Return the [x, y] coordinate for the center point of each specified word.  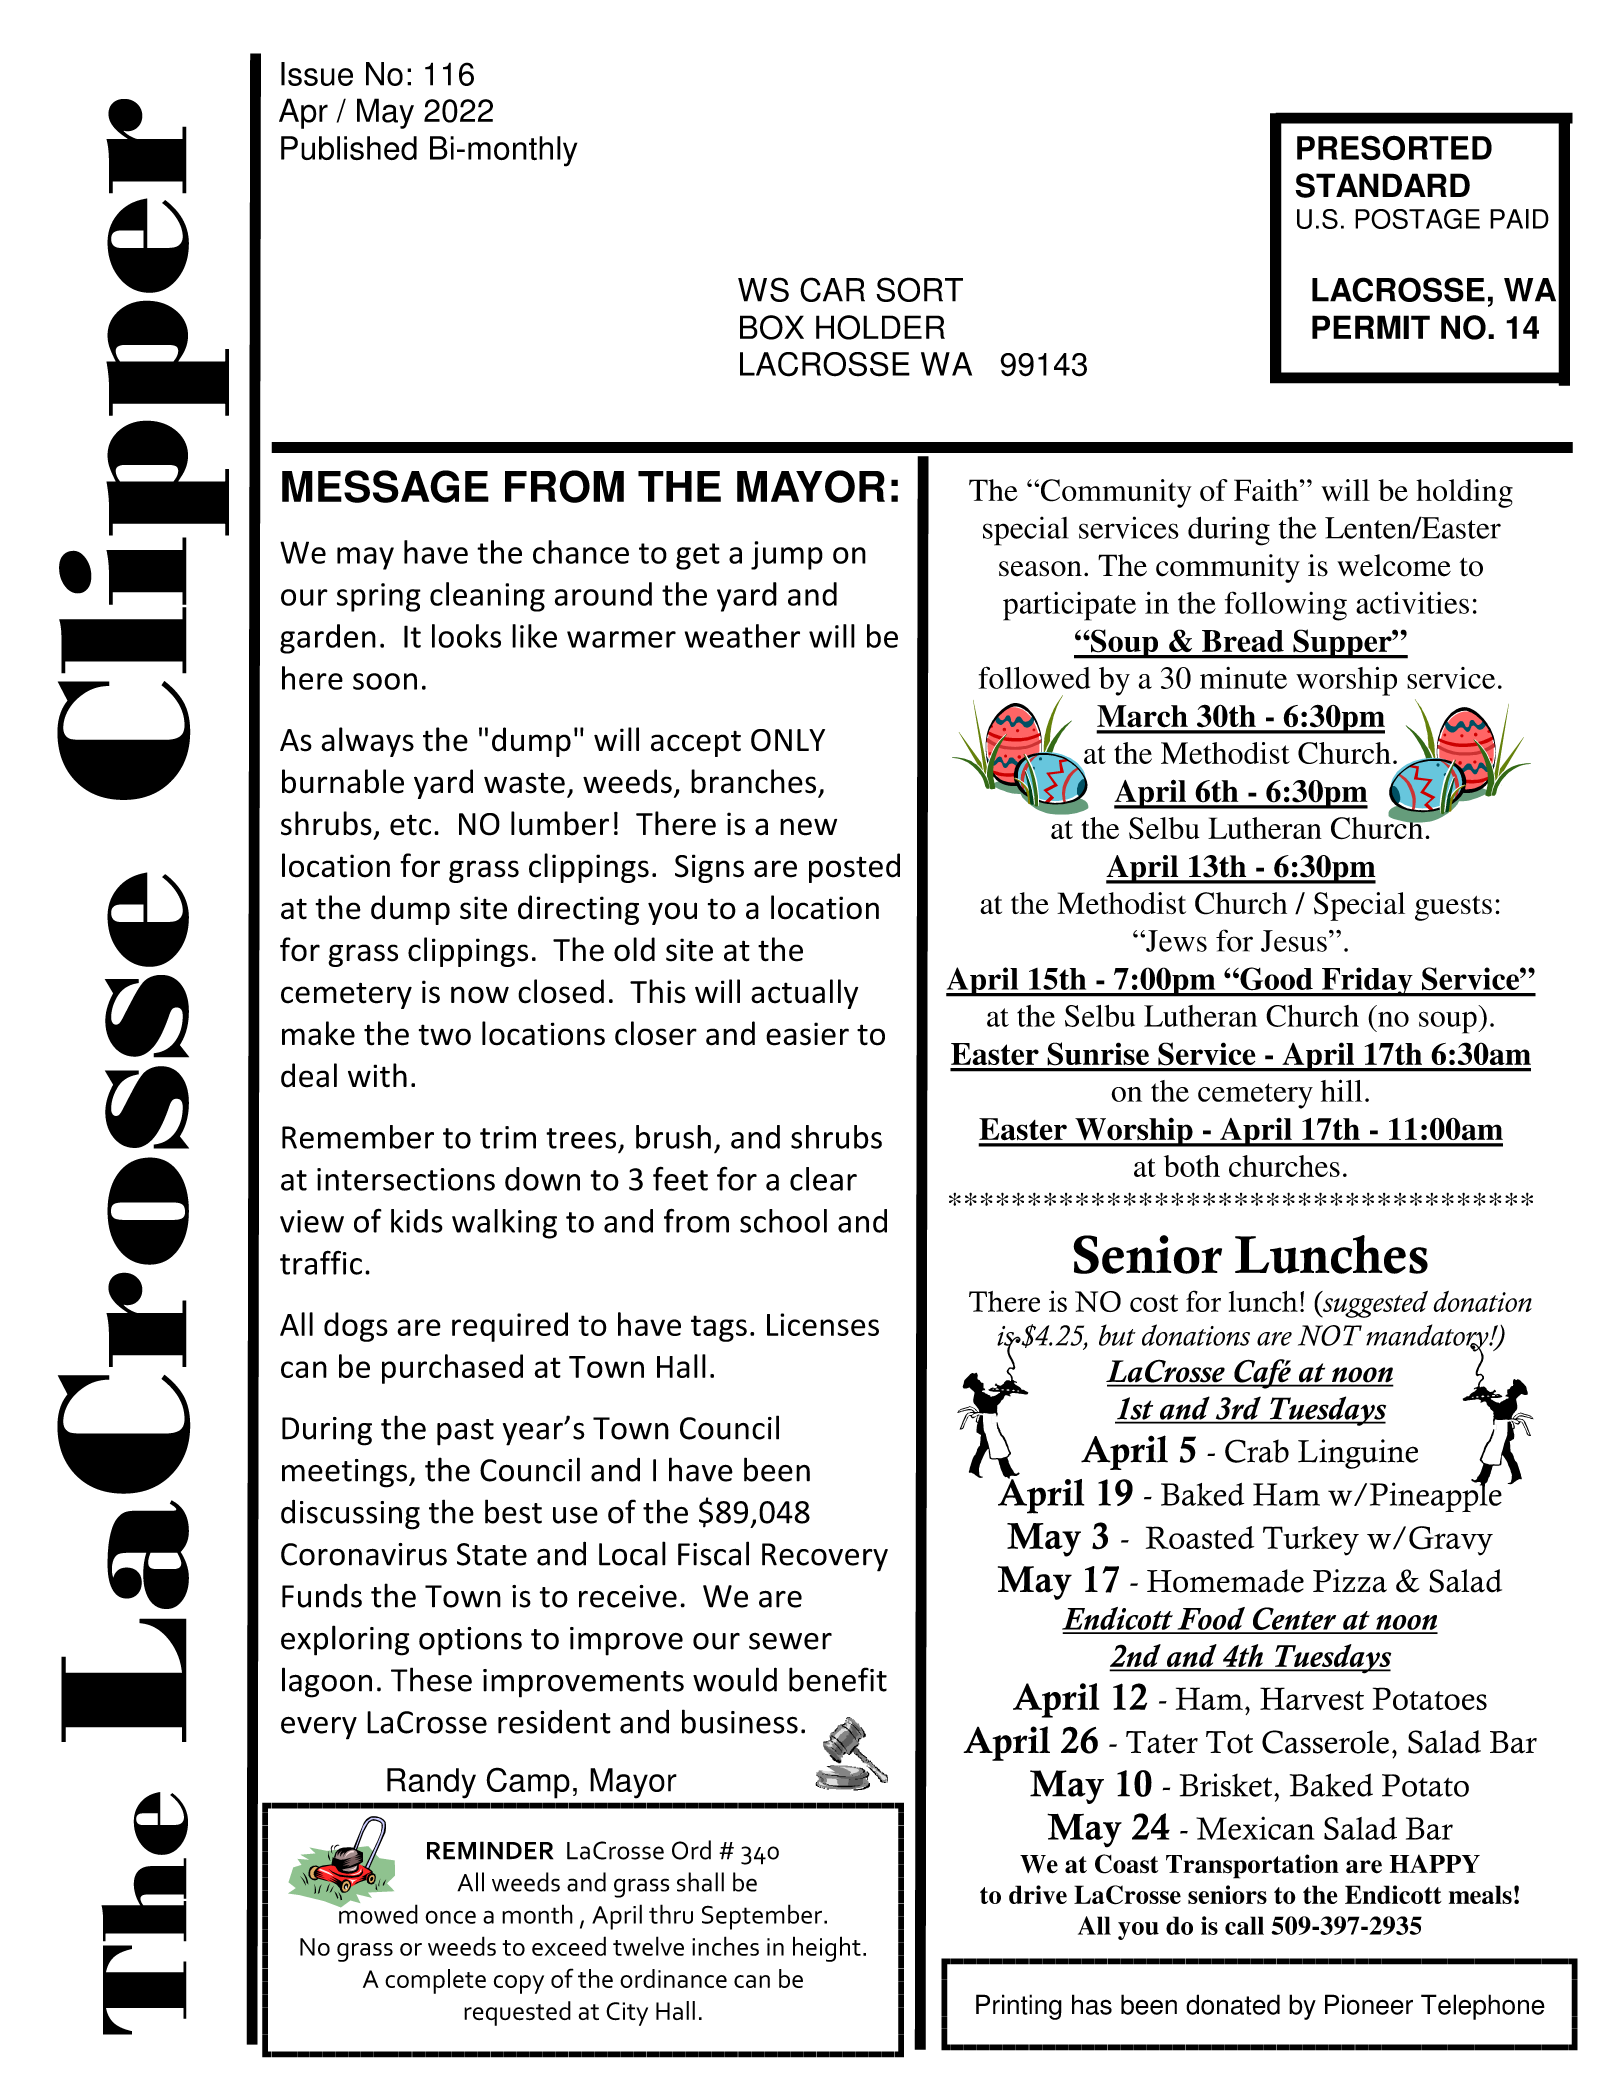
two [445, 1035]
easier [807, 1034]
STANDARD [1382, 185]
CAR [832, 289]
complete [435, 1981]
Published [349, 148]
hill [1341, 1090]
